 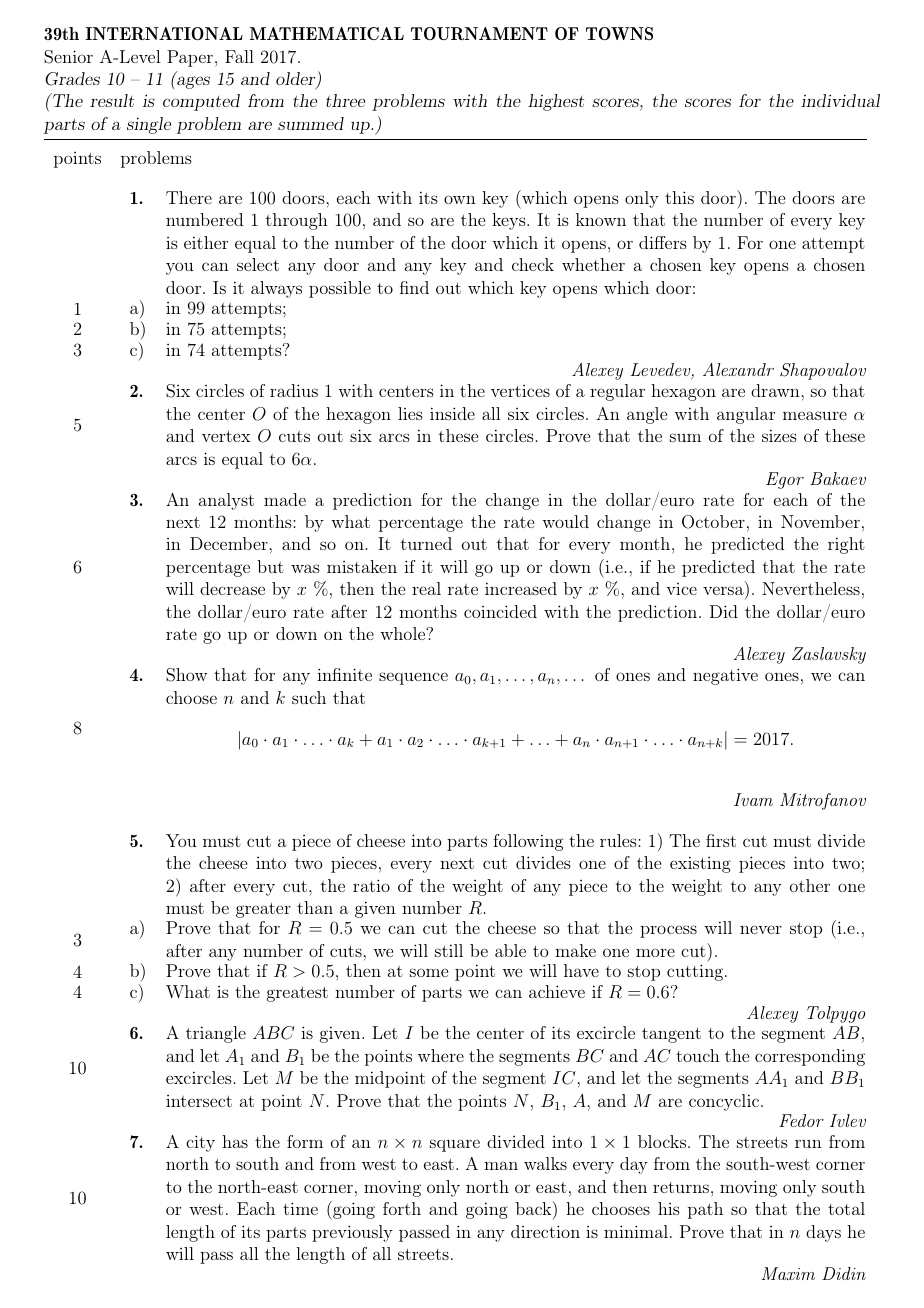 What do you see at coordinates (779, 435) in the document?
I see `sizes` at bounding box center [779, 435].
